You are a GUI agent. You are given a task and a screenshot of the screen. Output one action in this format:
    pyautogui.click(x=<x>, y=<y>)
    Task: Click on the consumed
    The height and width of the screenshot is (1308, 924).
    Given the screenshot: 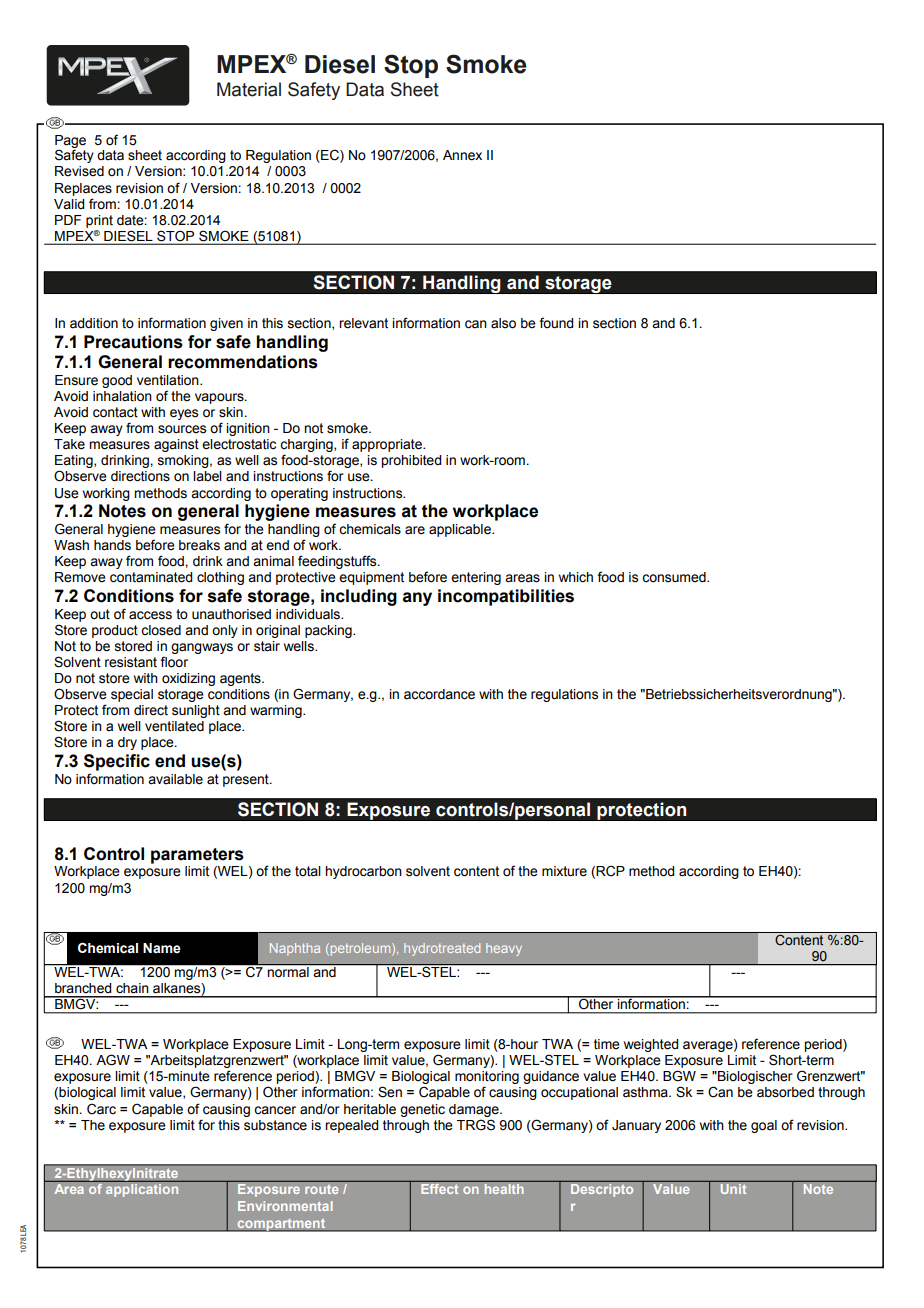 What is the action you would take?
    pyautogui.click(x=675, y=577)
